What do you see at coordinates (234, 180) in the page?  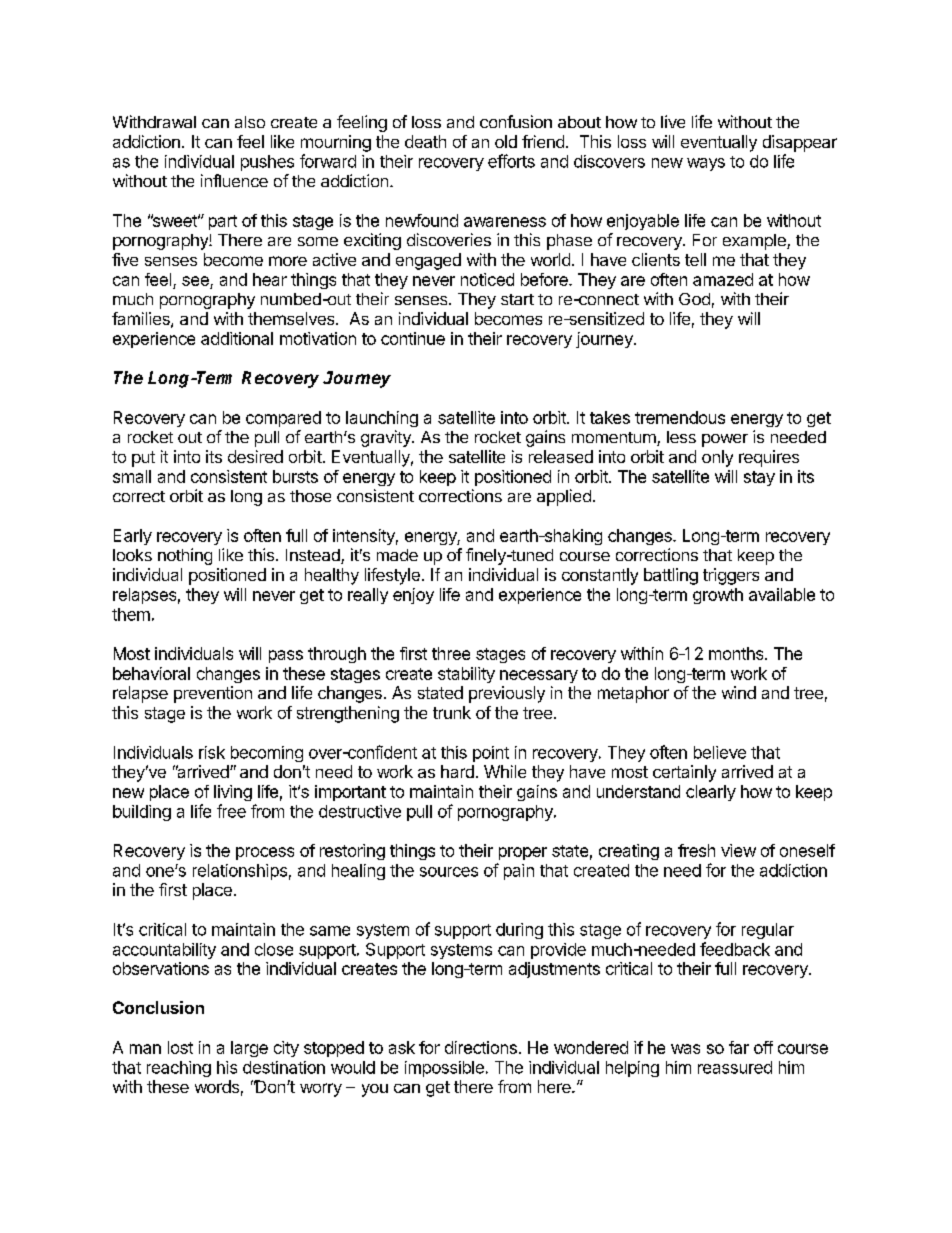 I see `influence` at bounding box center [234, 180].
